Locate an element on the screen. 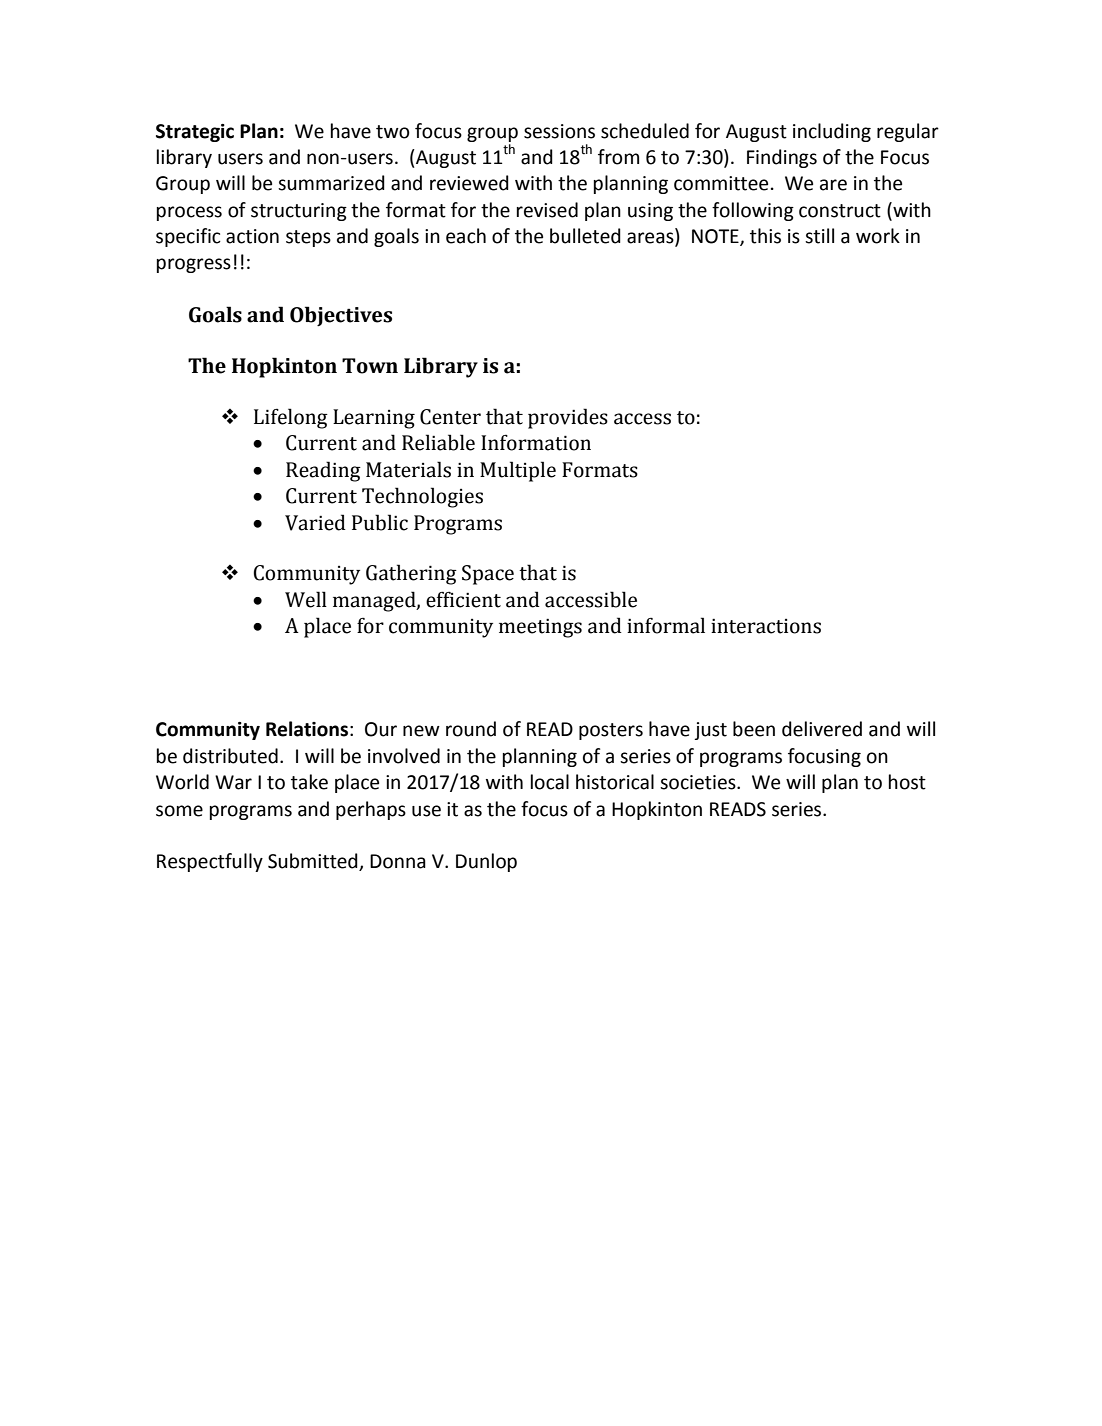 The width and height of the screenshot is (1102, 1426). Submitted is located at coordinates (314, 862).
